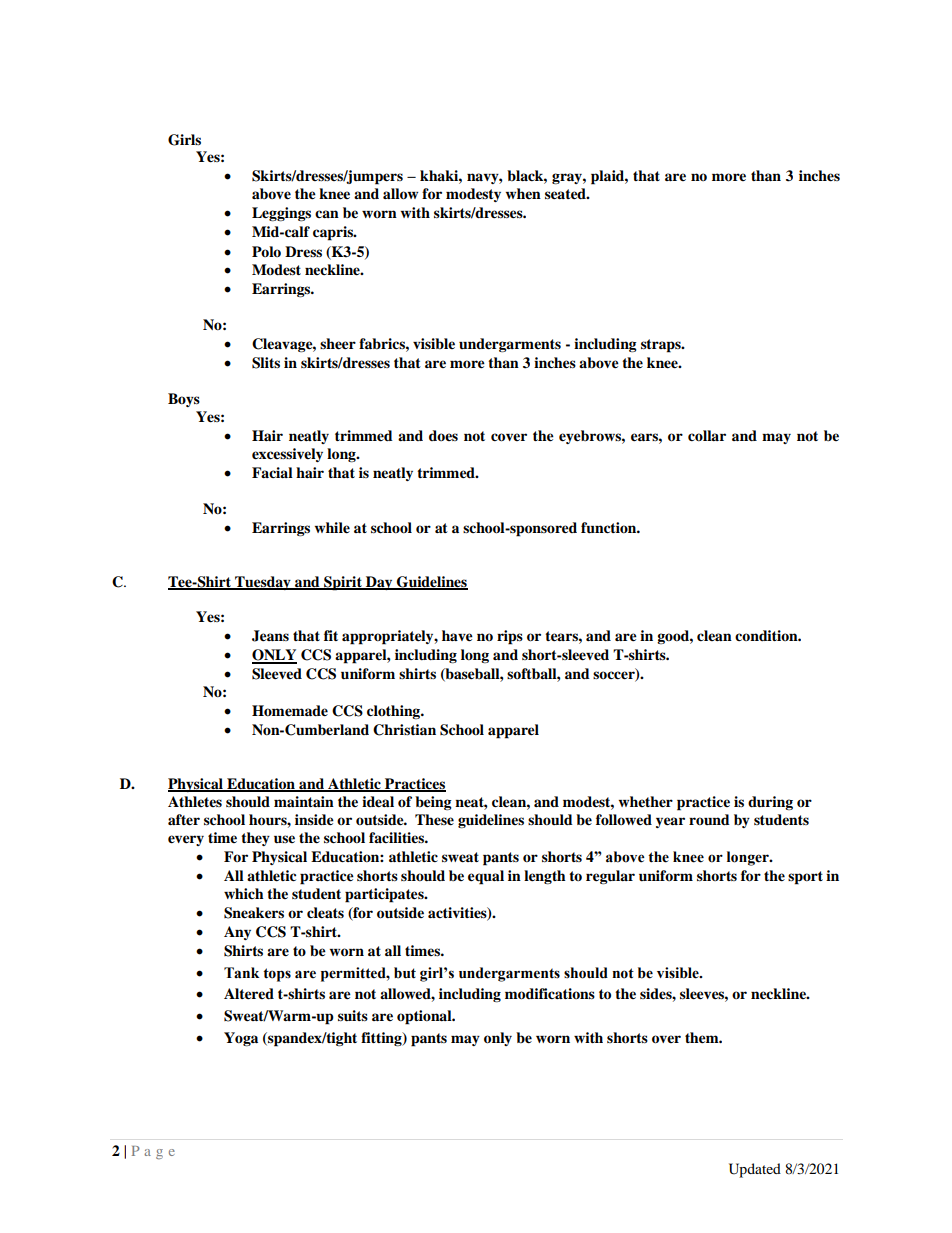 The image size is (952, 1233). What do you see at coordinates (770, 803) in the image?
I see `during` at bounding box center [770, 803].
